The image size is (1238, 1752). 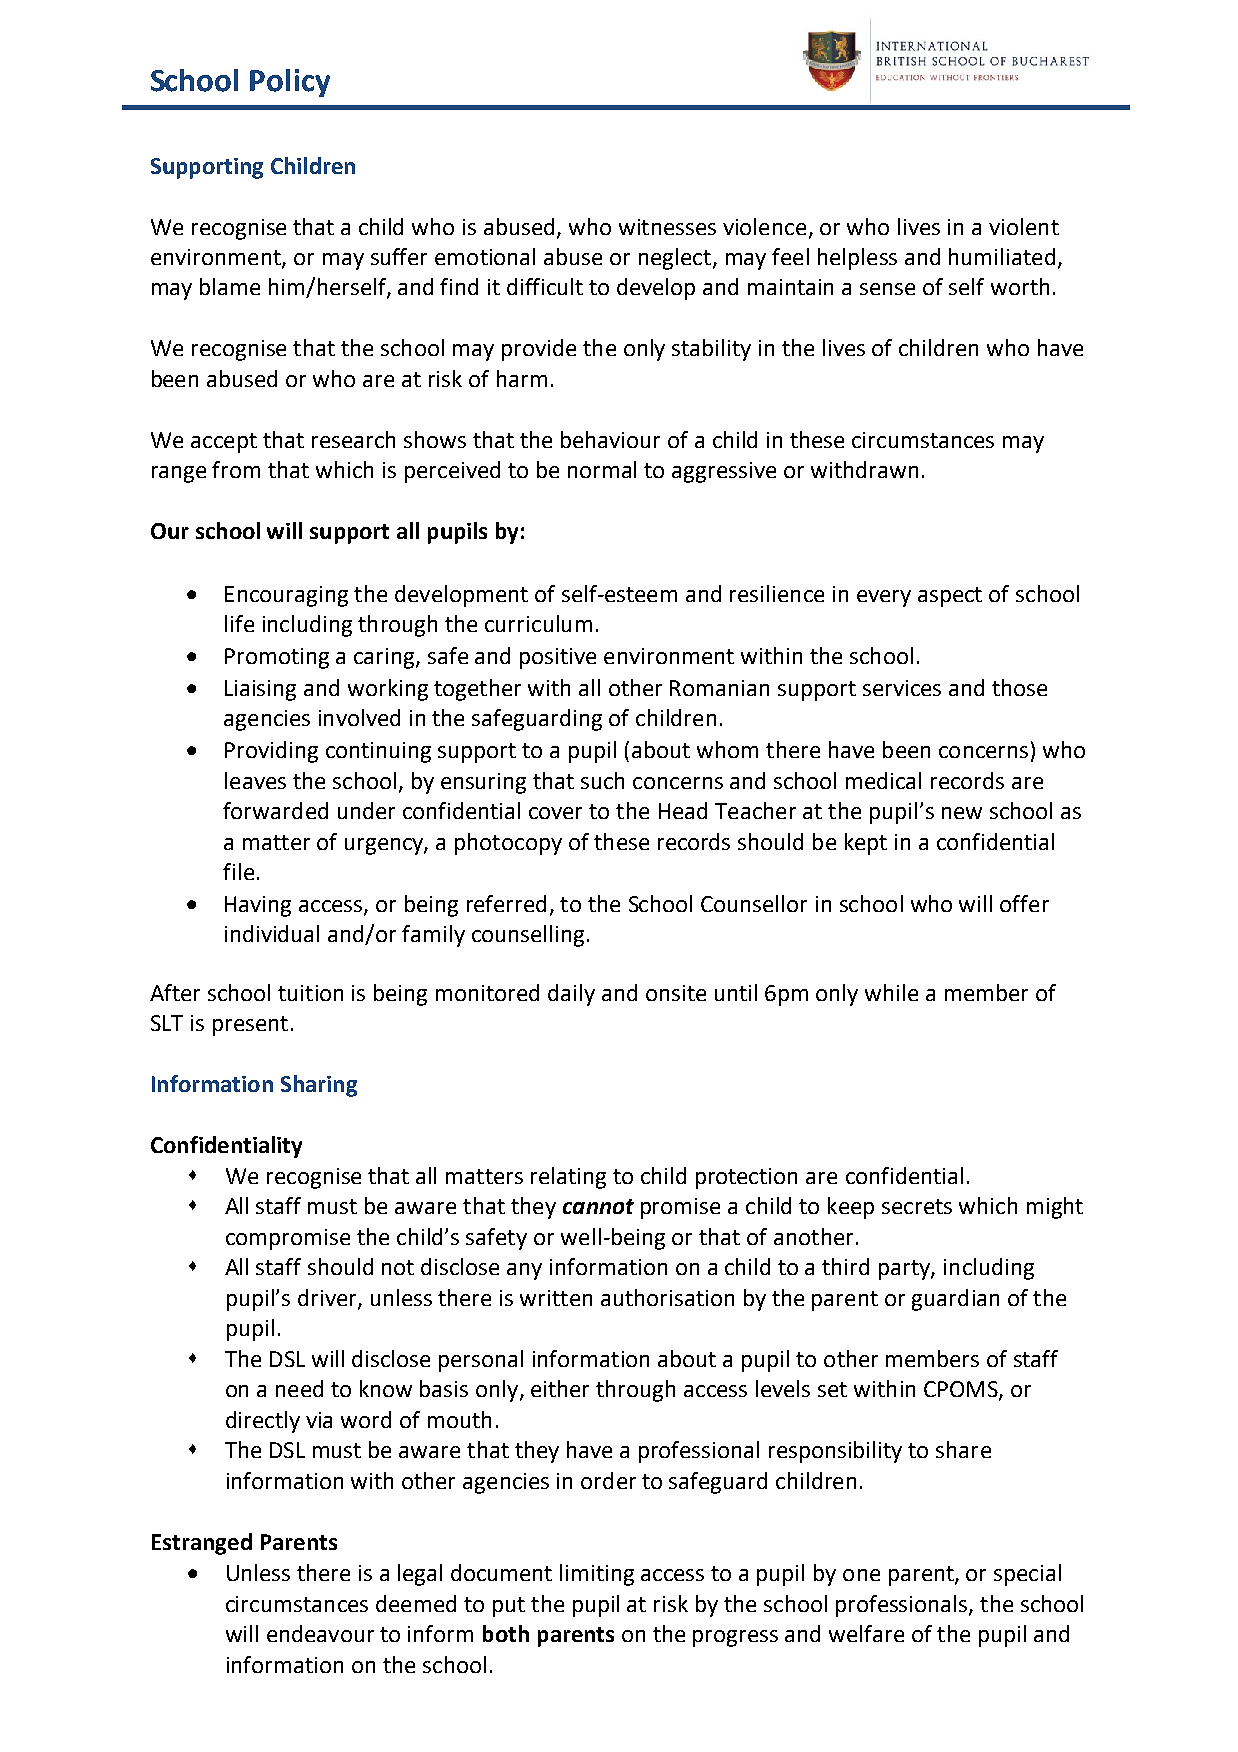 I want to click on endeavour, so click(x=320, y=1633).
